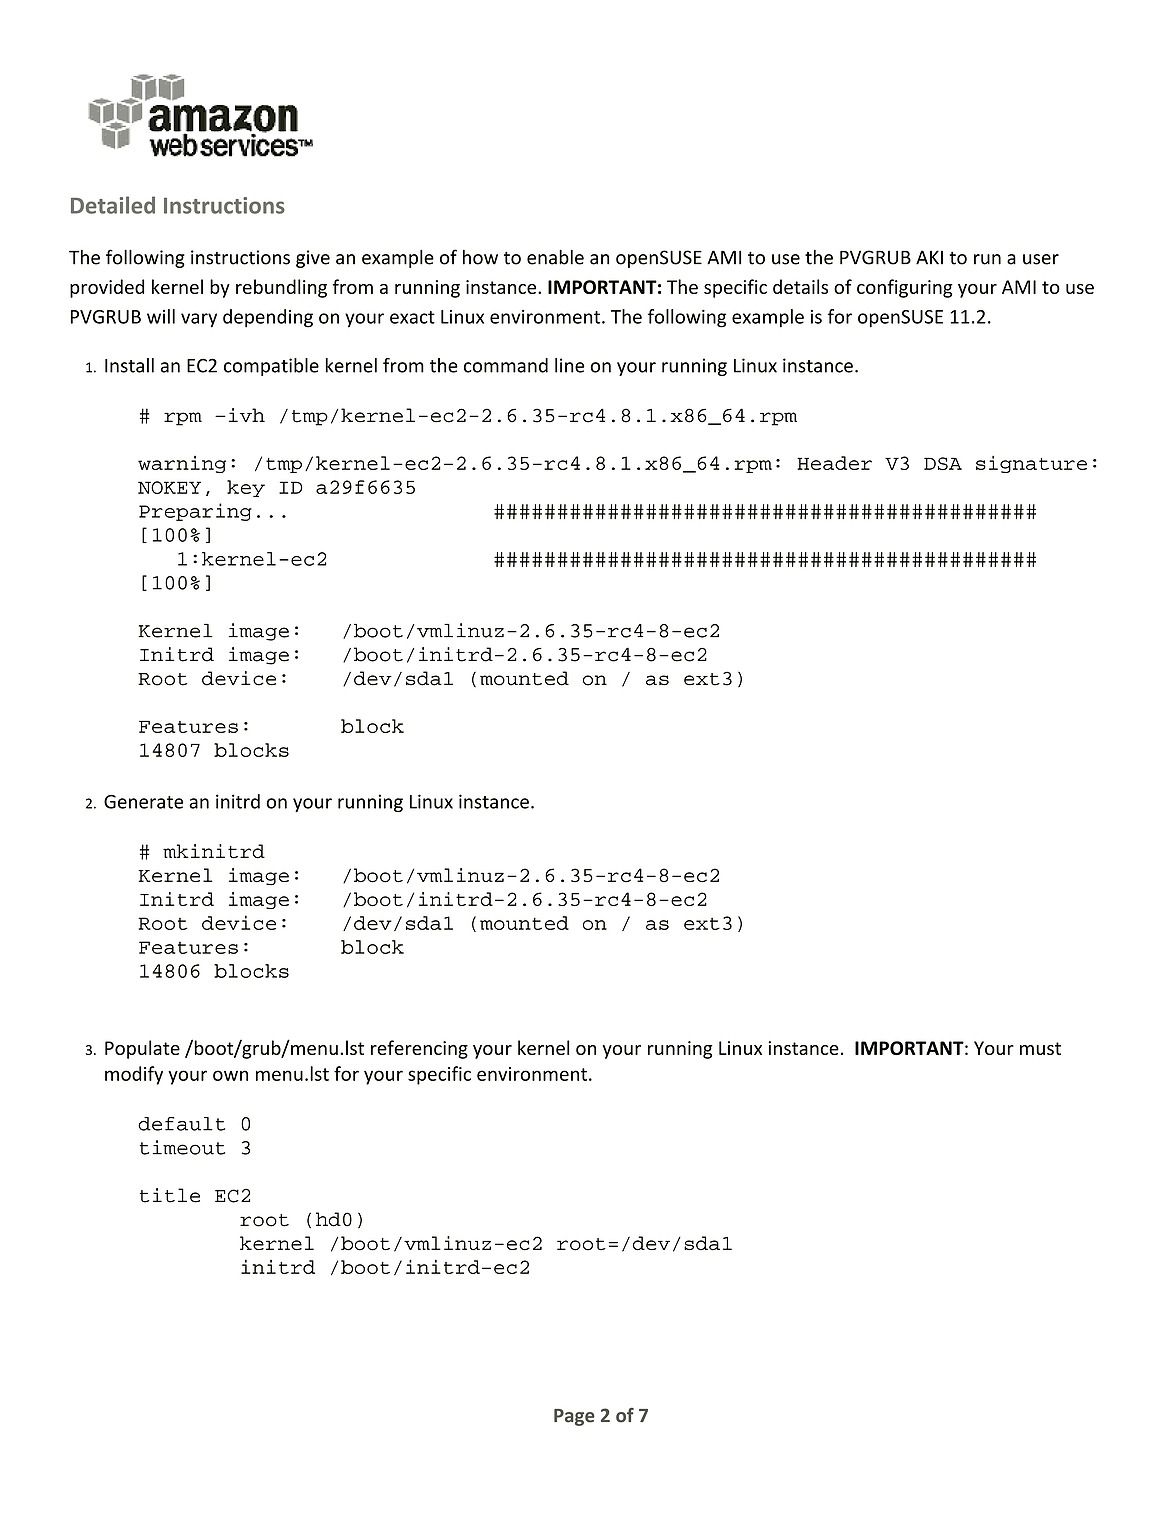 The image size is (1175, 1520). I want to click on give, so click(313, 259).
